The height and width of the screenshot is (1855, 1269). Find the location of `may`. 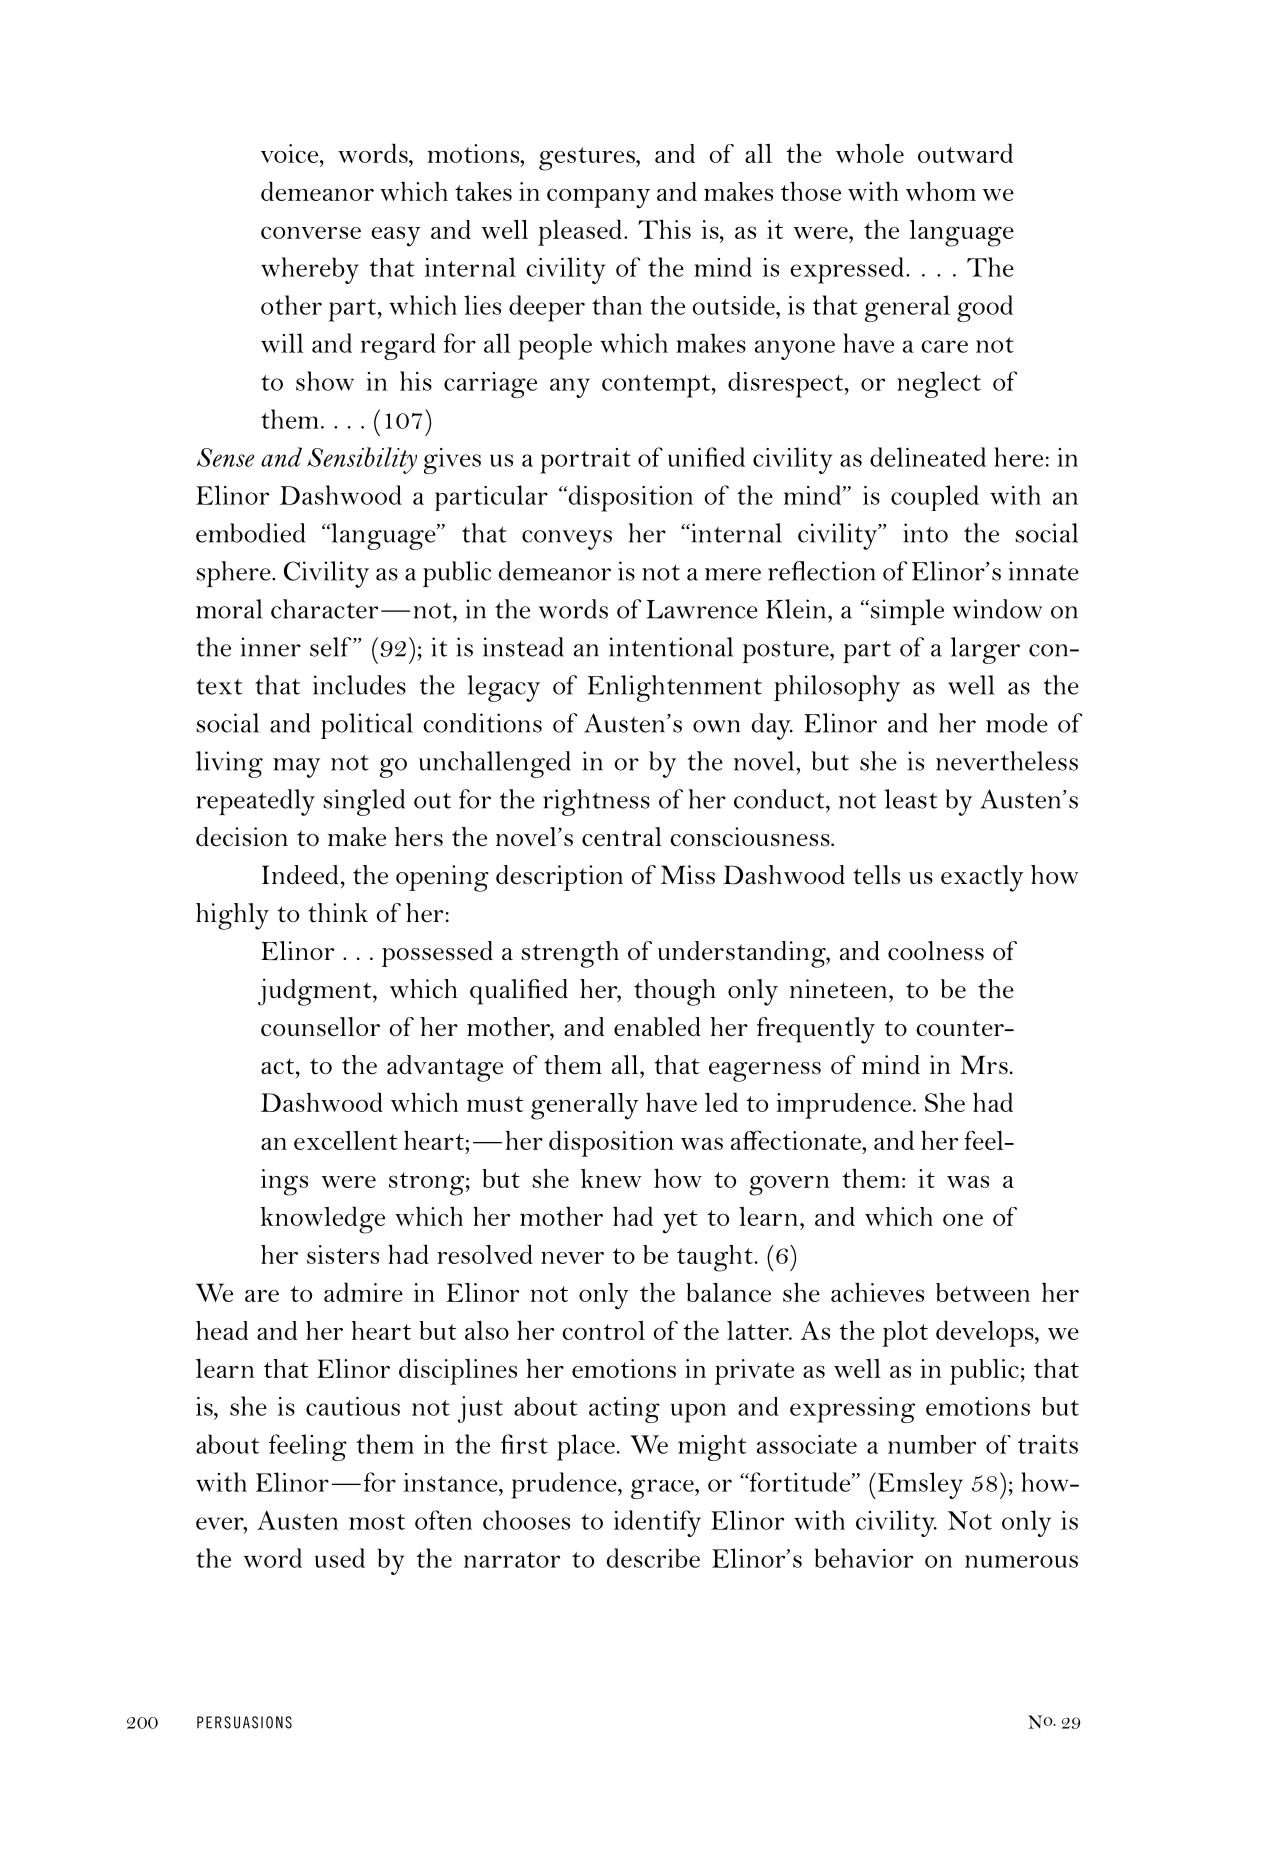

may is located at coordinates (296, 768).
